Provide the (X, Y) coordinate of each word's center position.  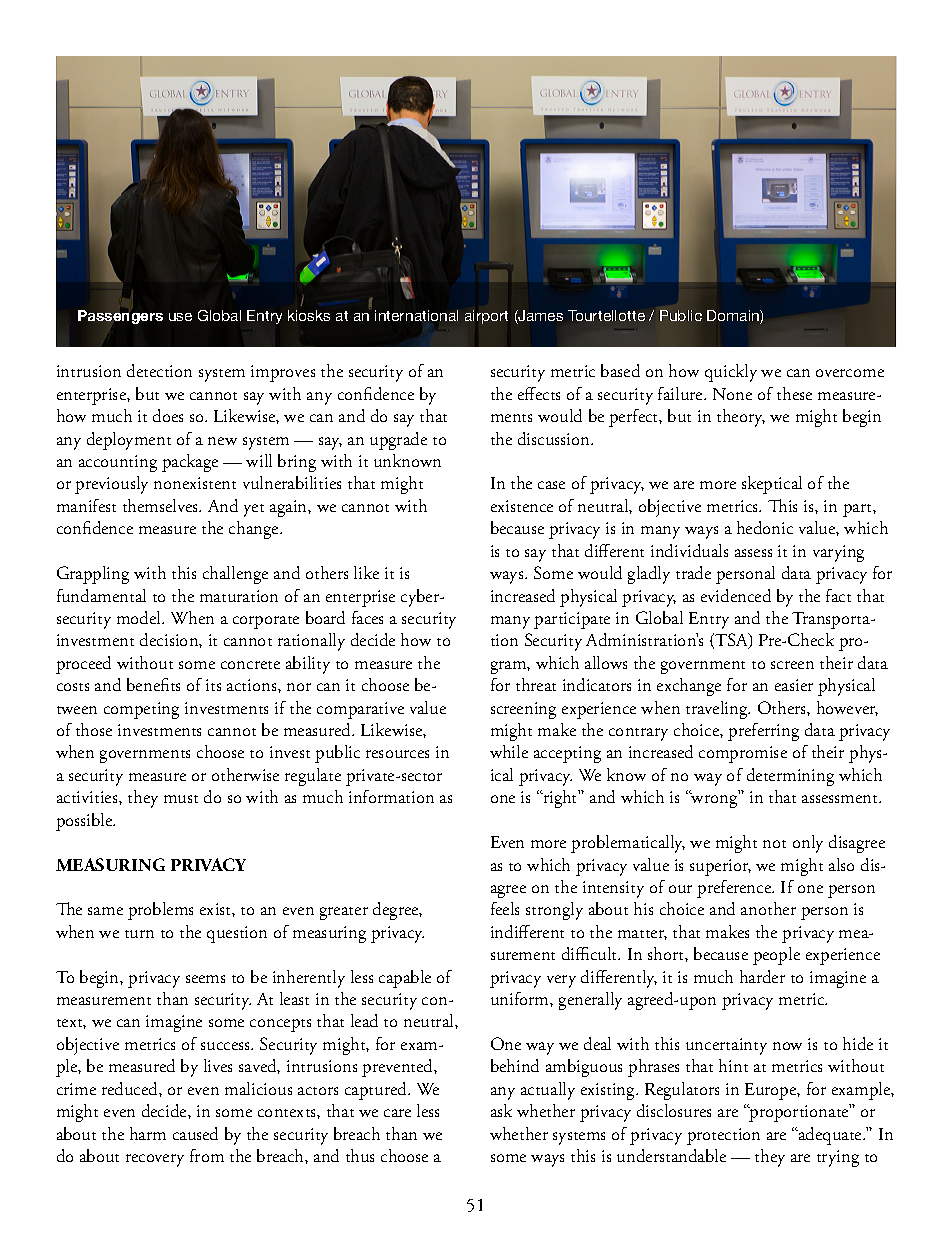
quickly (731, 373)
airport (486, 317)
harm (148, 1133)
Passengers (120, 317)
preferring (763, 732)
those (94, 729)
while (509, 751)
